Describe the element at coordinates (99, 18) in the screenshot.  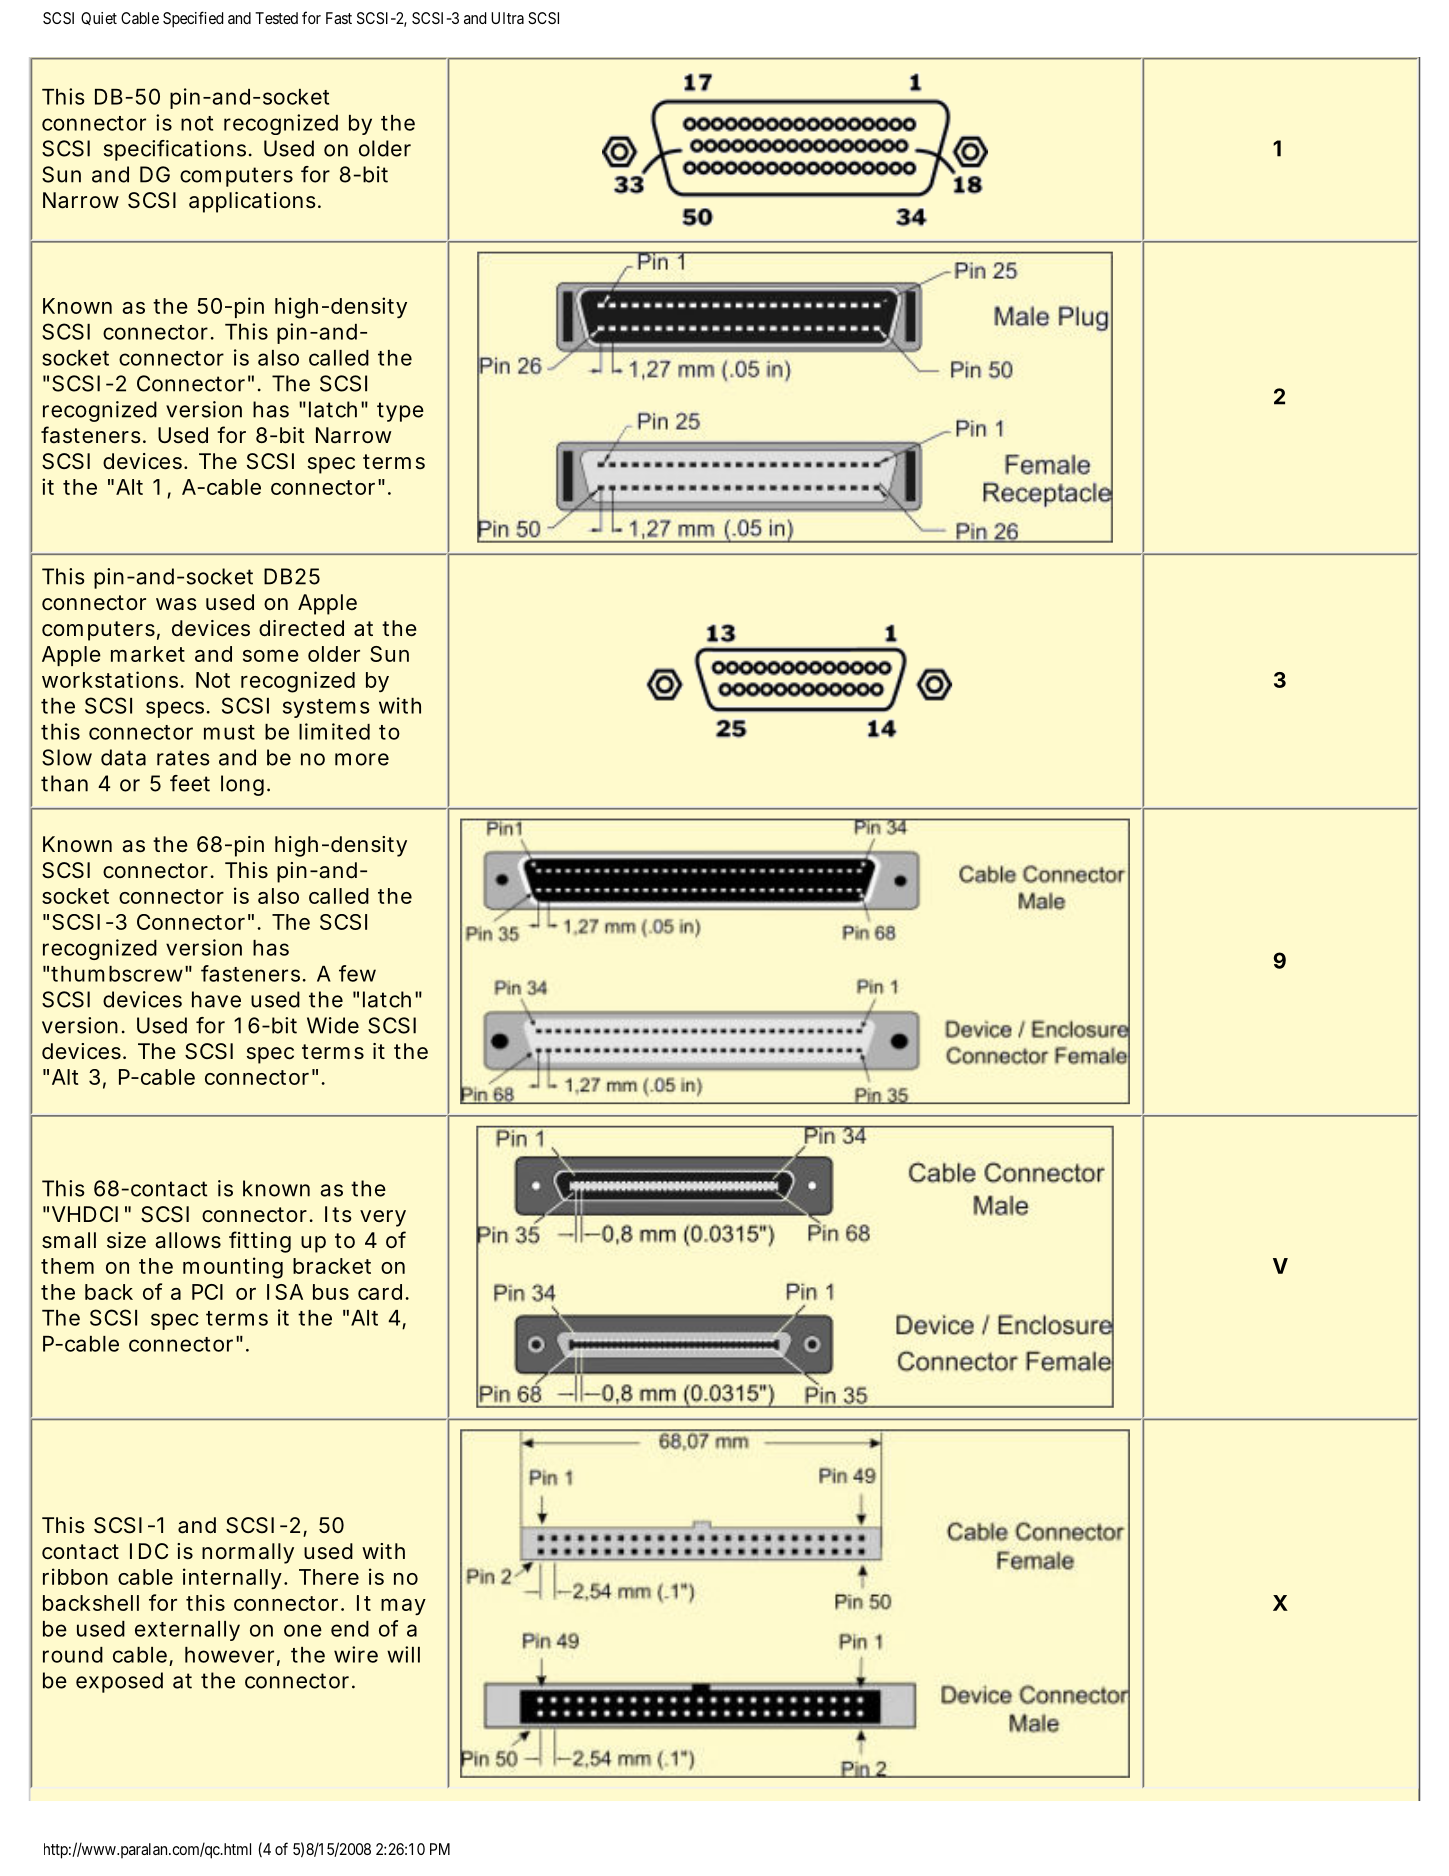
I see `Quiet` at that location.
